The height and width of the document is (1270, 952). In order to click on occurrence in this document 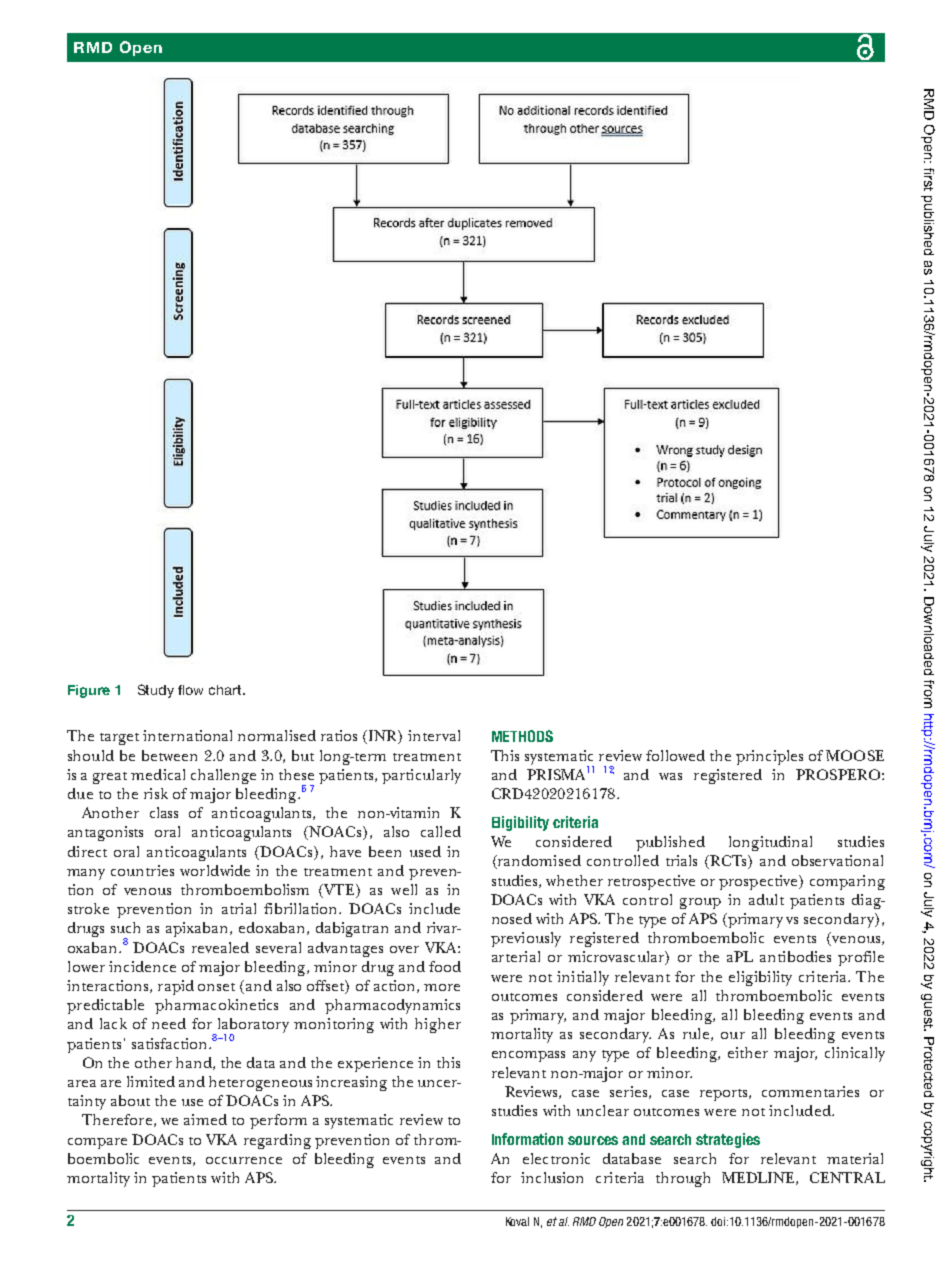, I will do `click(244, 1160)`.
